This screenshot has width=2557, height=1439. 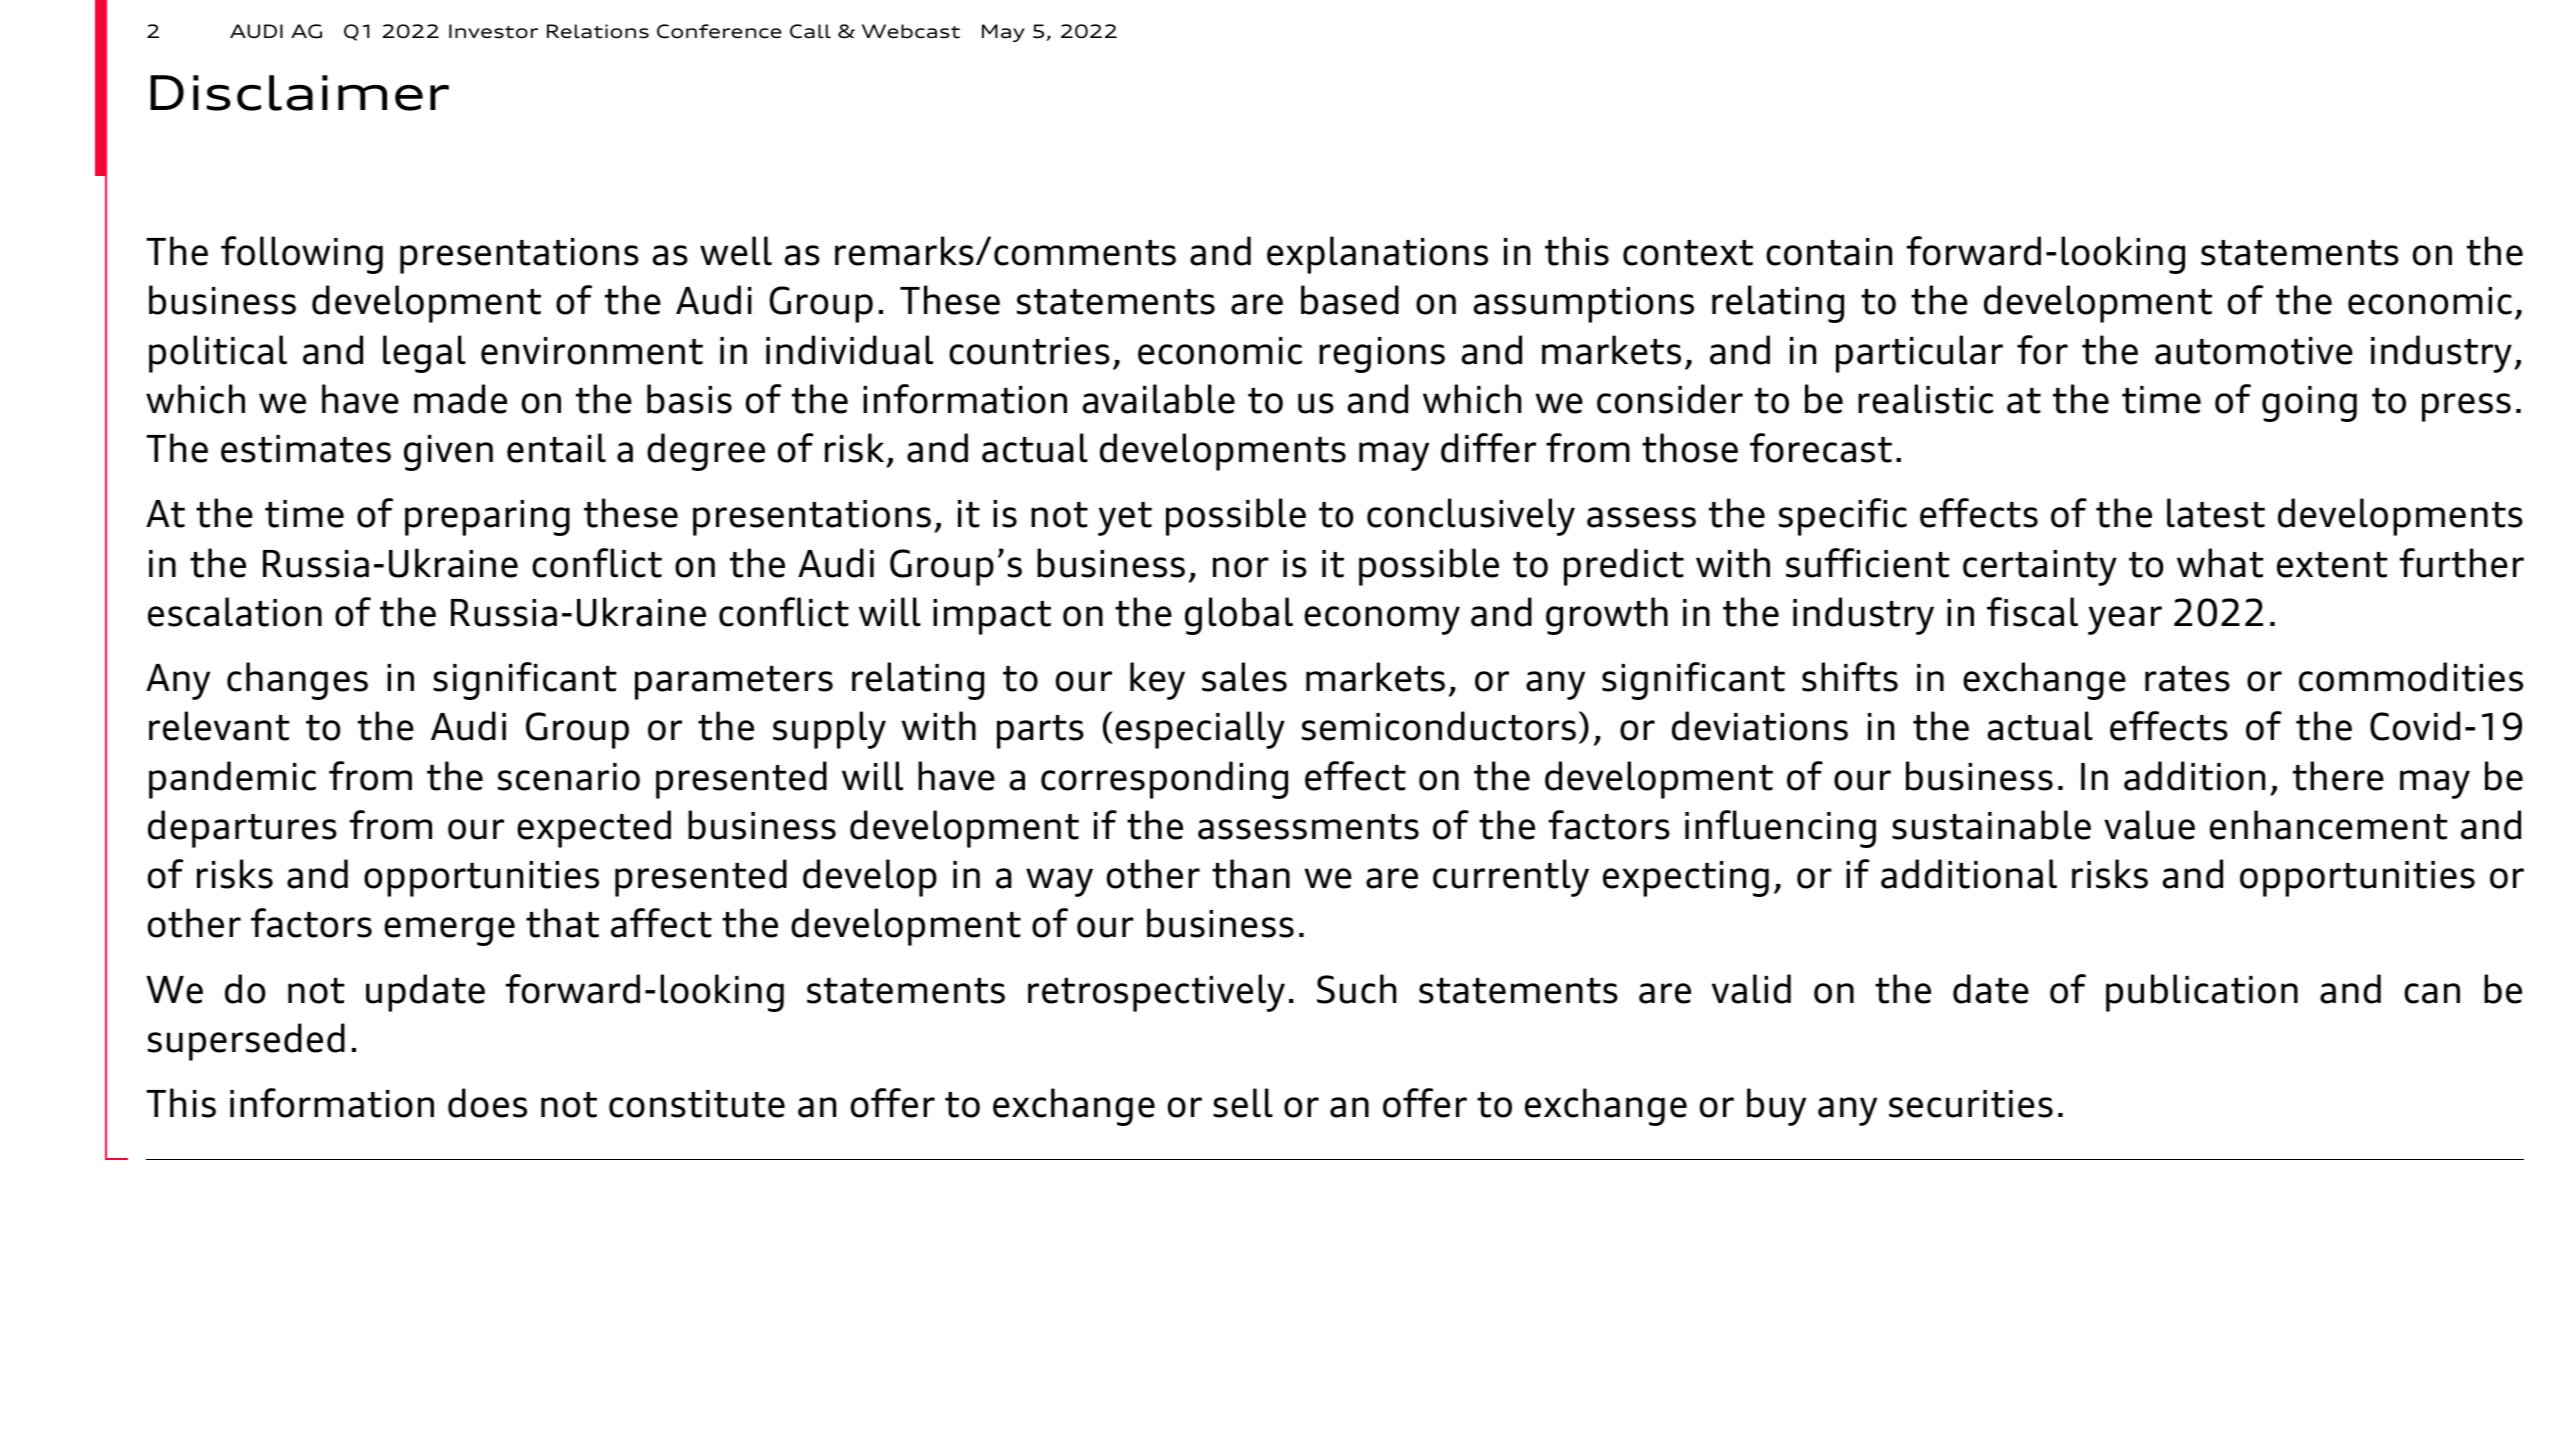 I want to click on Investor, so click(x=493, y=31).
